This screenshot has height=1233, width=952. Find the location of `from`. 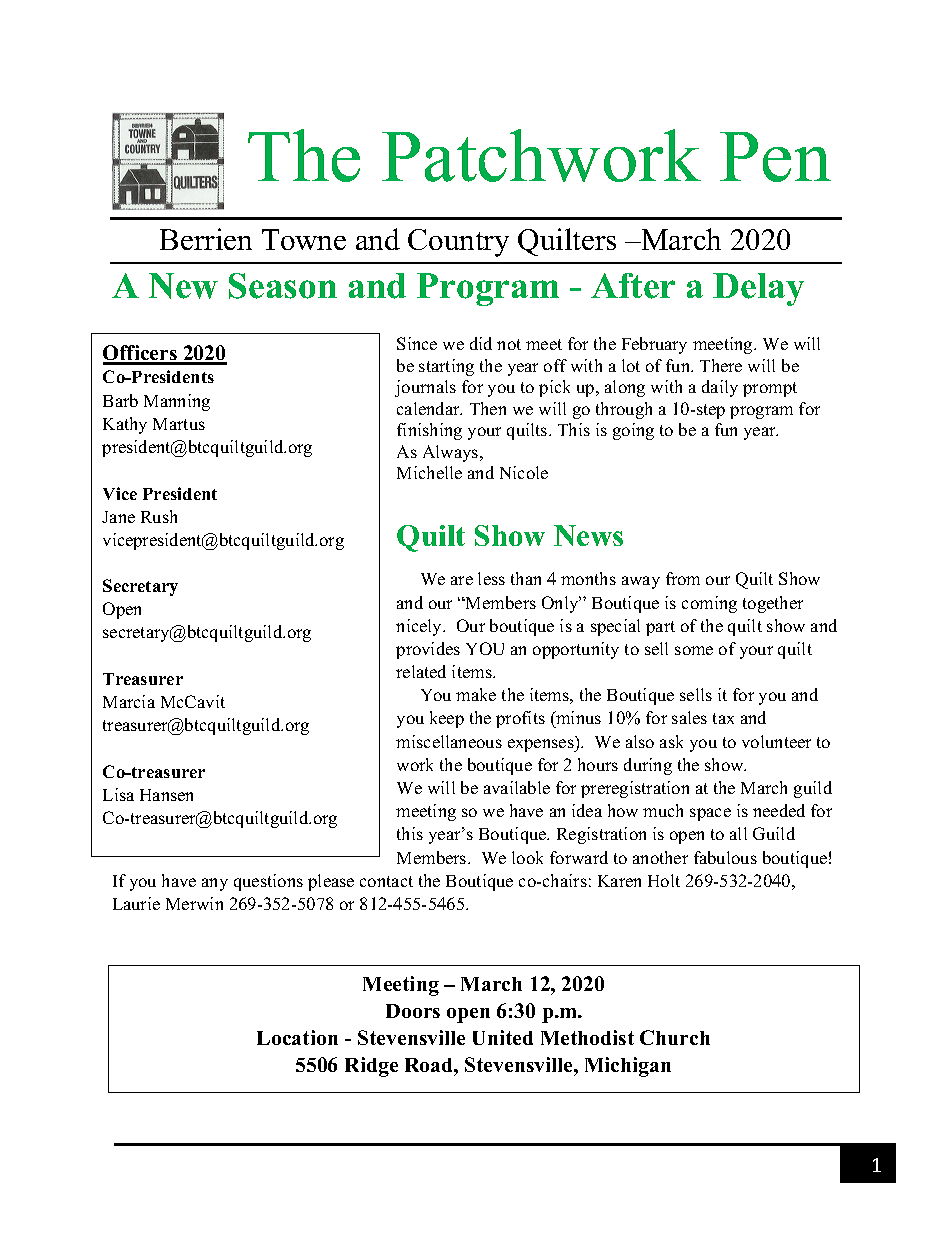

from is located at coordinates (683, 578).
